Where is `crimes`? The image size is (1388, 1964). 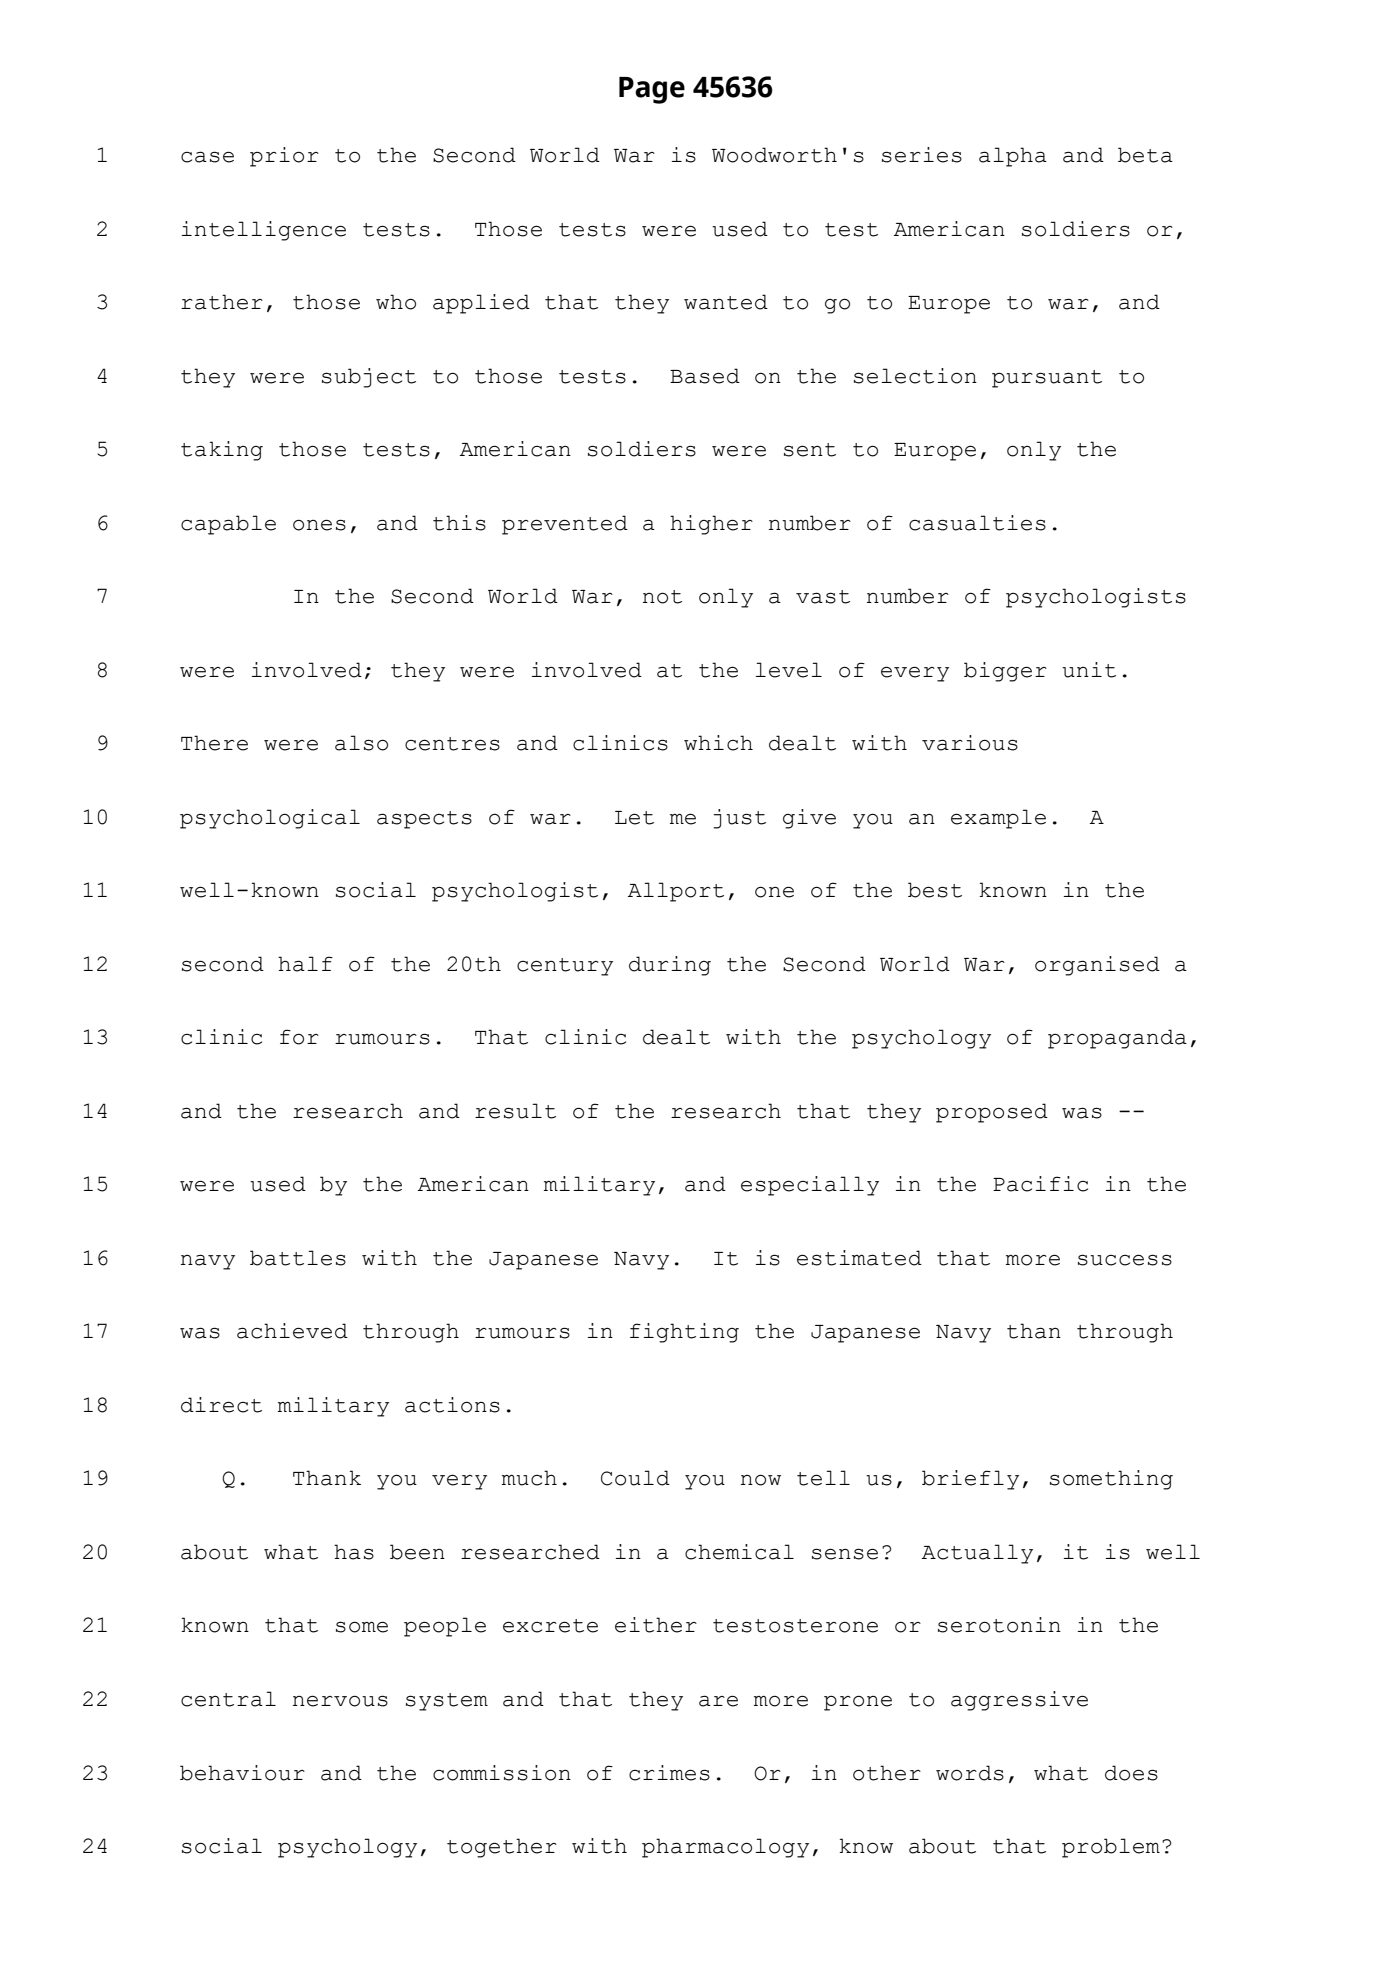
crimes is located at coordinates (669, 1773).
